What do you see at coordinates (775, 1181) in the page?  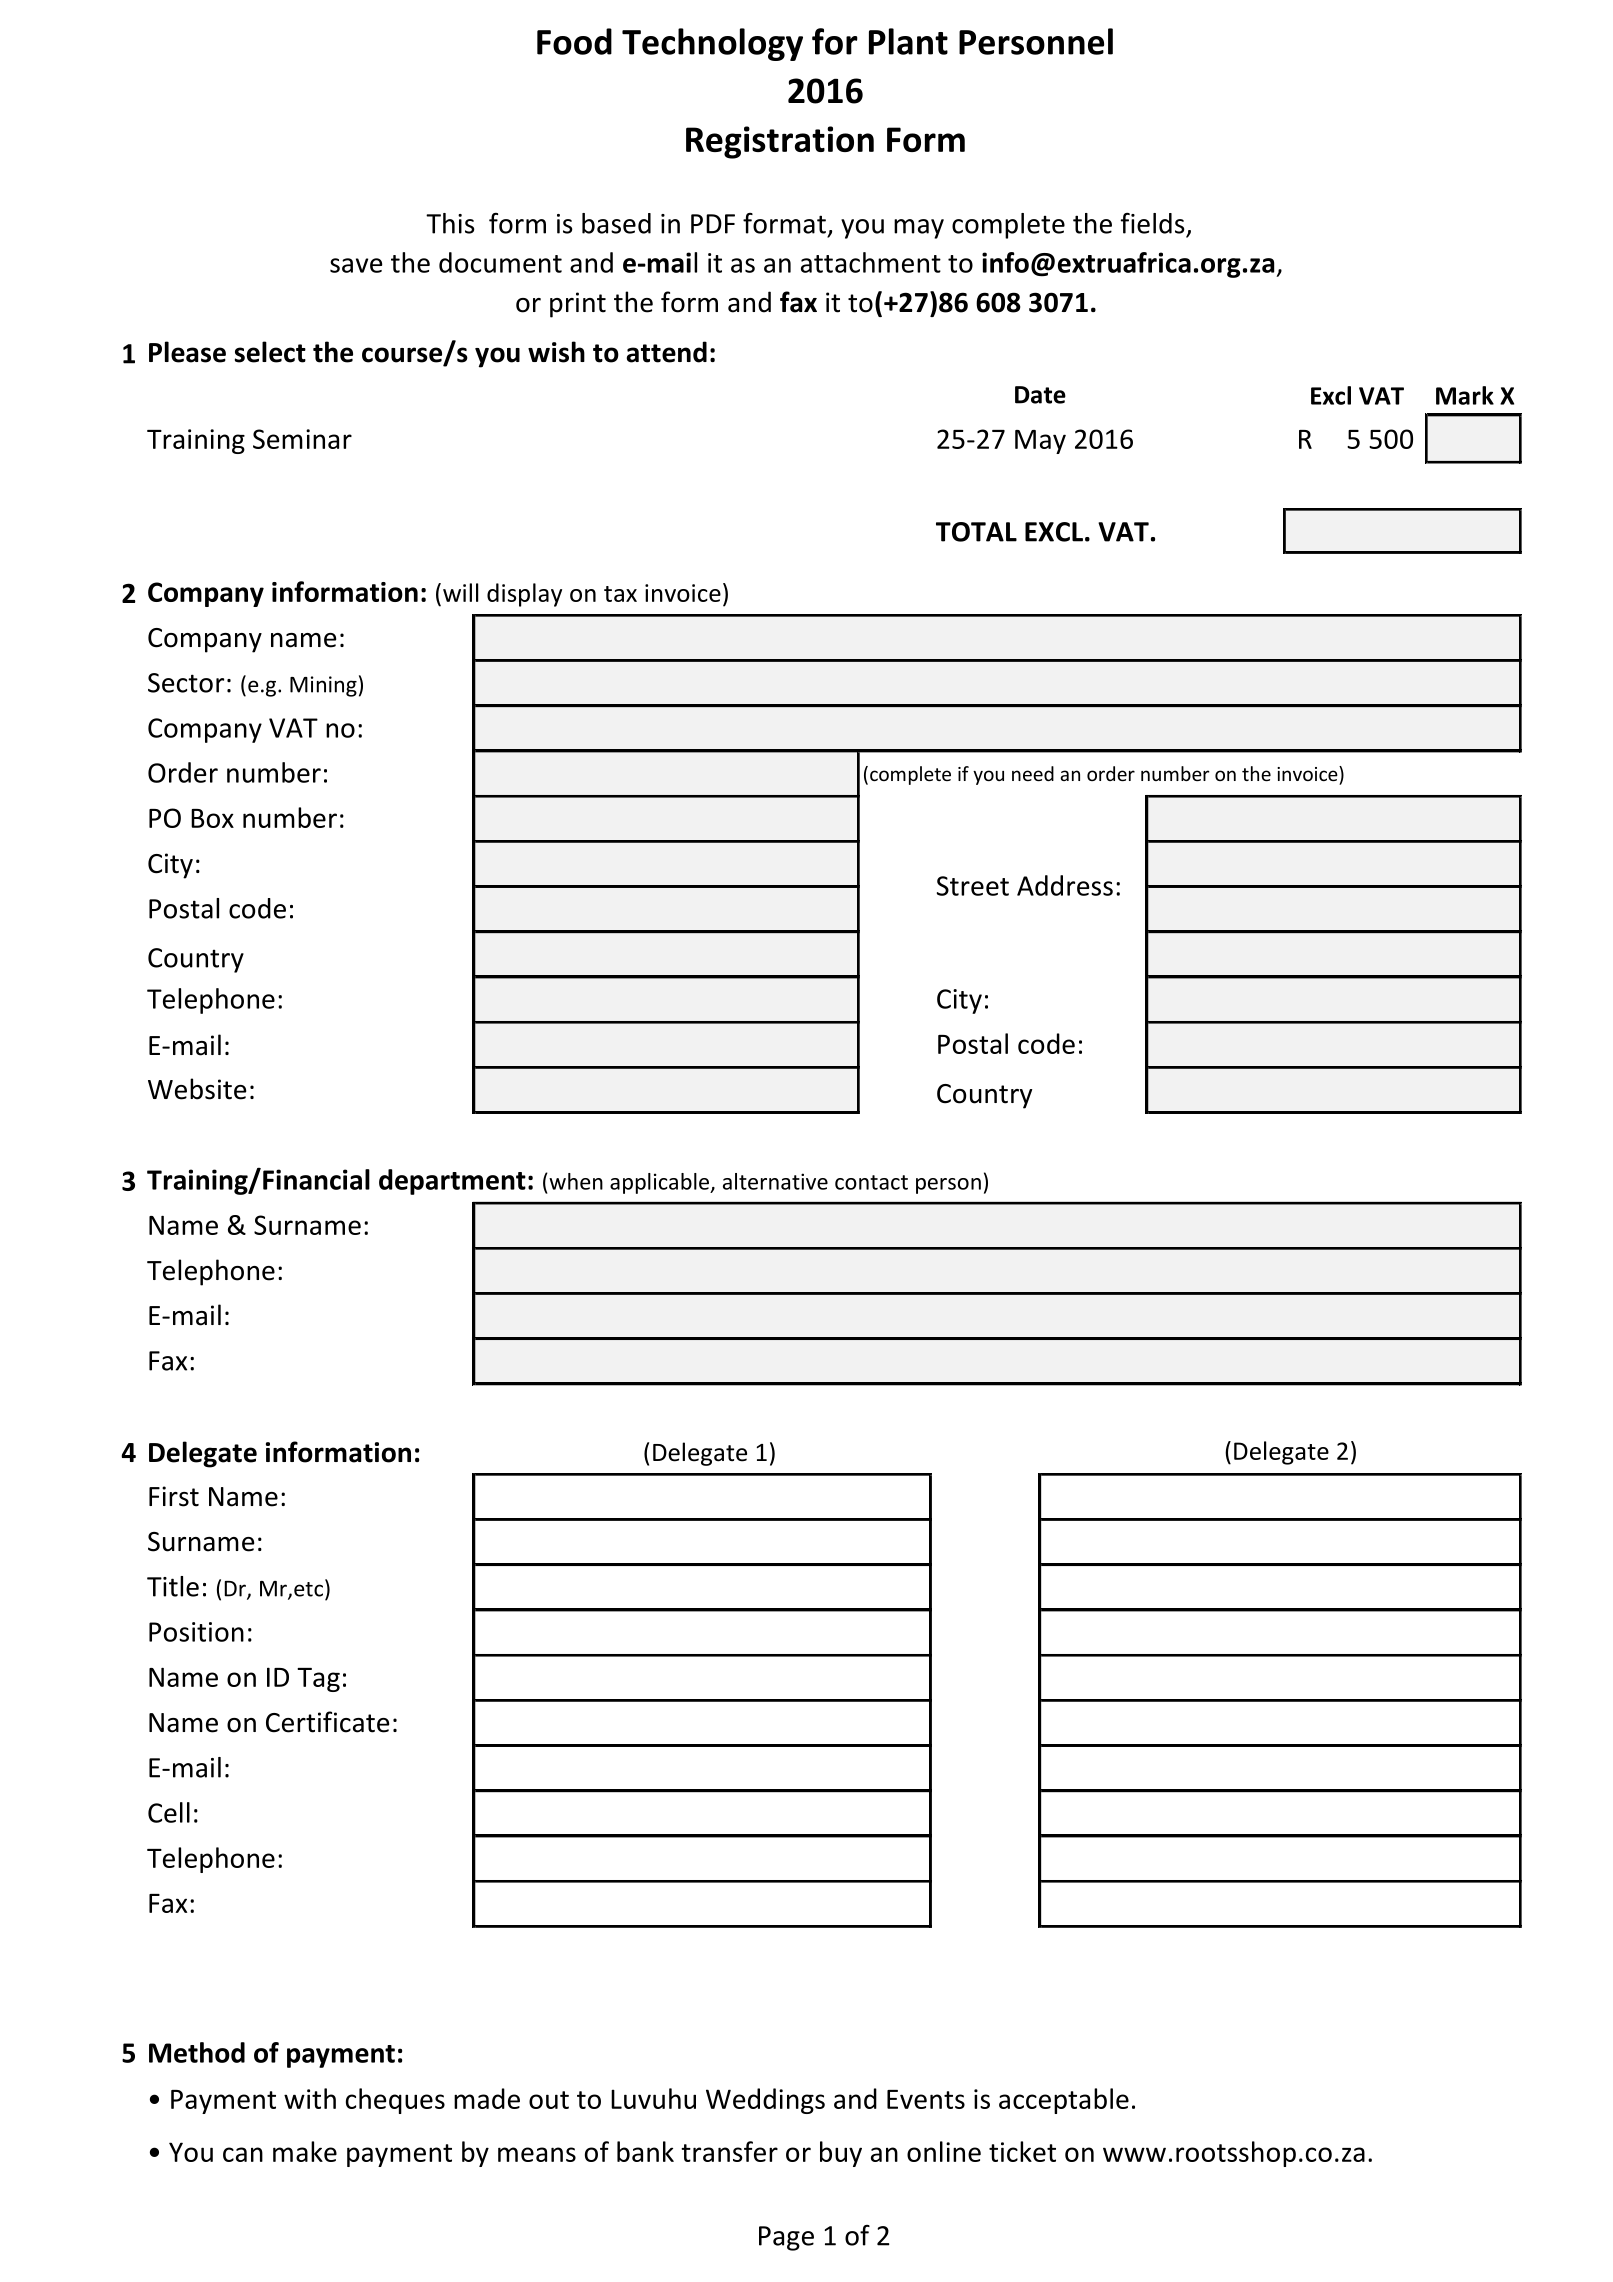 I see `alternative` at bounding box center [775, 1181].
